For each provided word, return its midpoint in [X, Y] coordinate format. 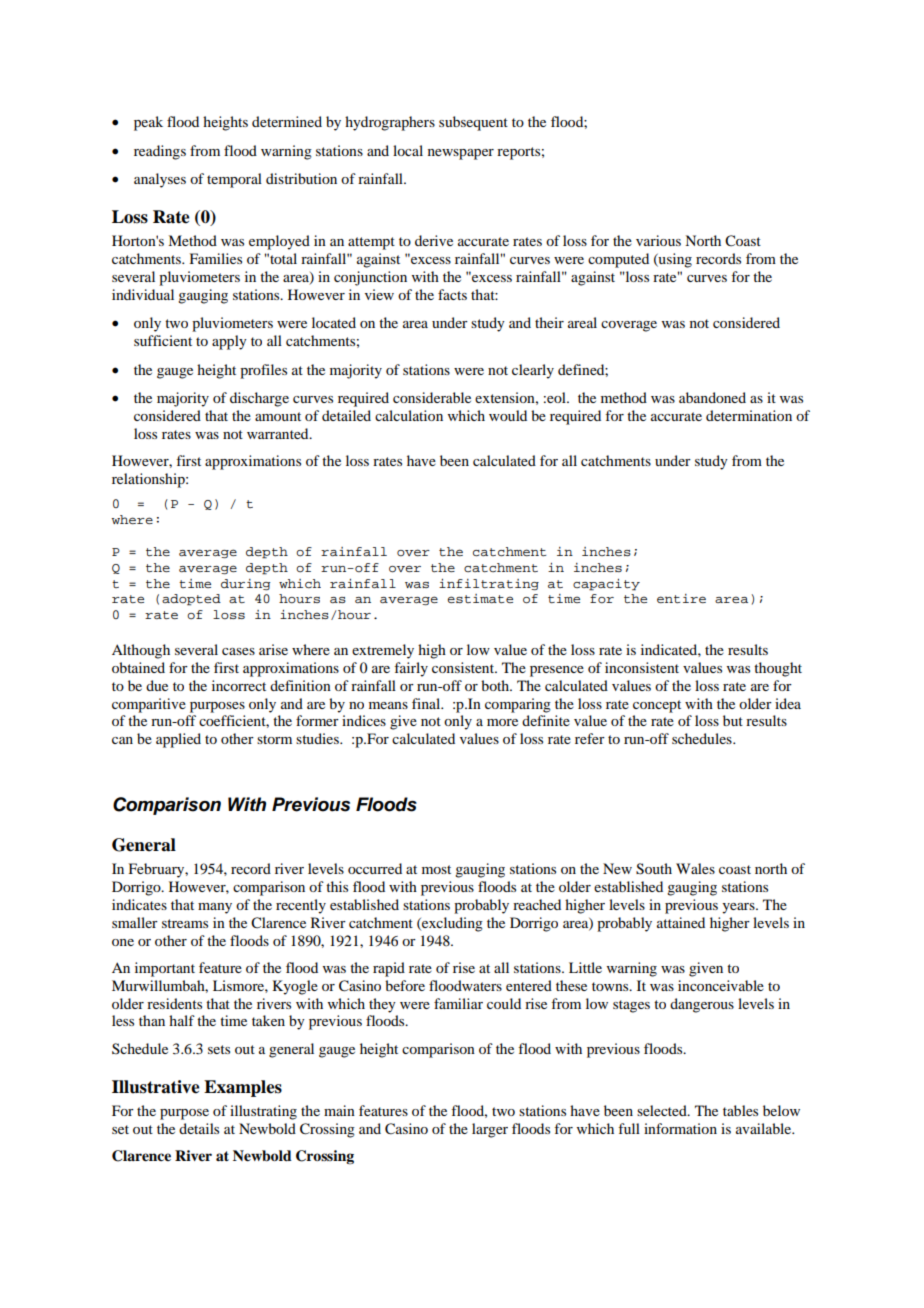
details [199, 1128]
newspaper [461, 154]
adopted [191, 600]
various [658, 240]
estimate [480, 598]
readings [160, 152]
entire [681, 598]
